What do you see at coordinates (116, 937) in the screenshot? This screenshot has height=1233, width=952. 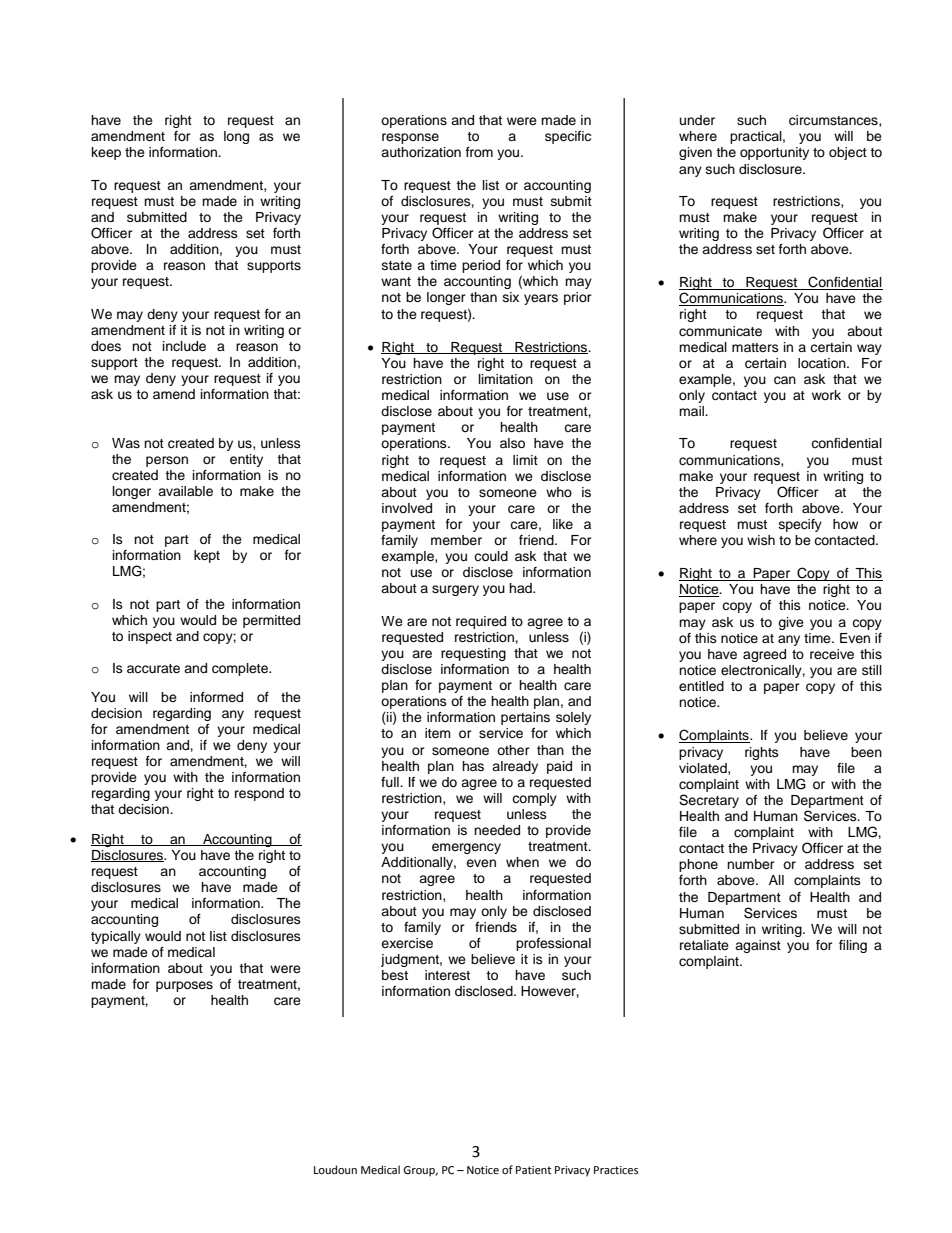 I see `typically` at bounding box center [116, 937].
